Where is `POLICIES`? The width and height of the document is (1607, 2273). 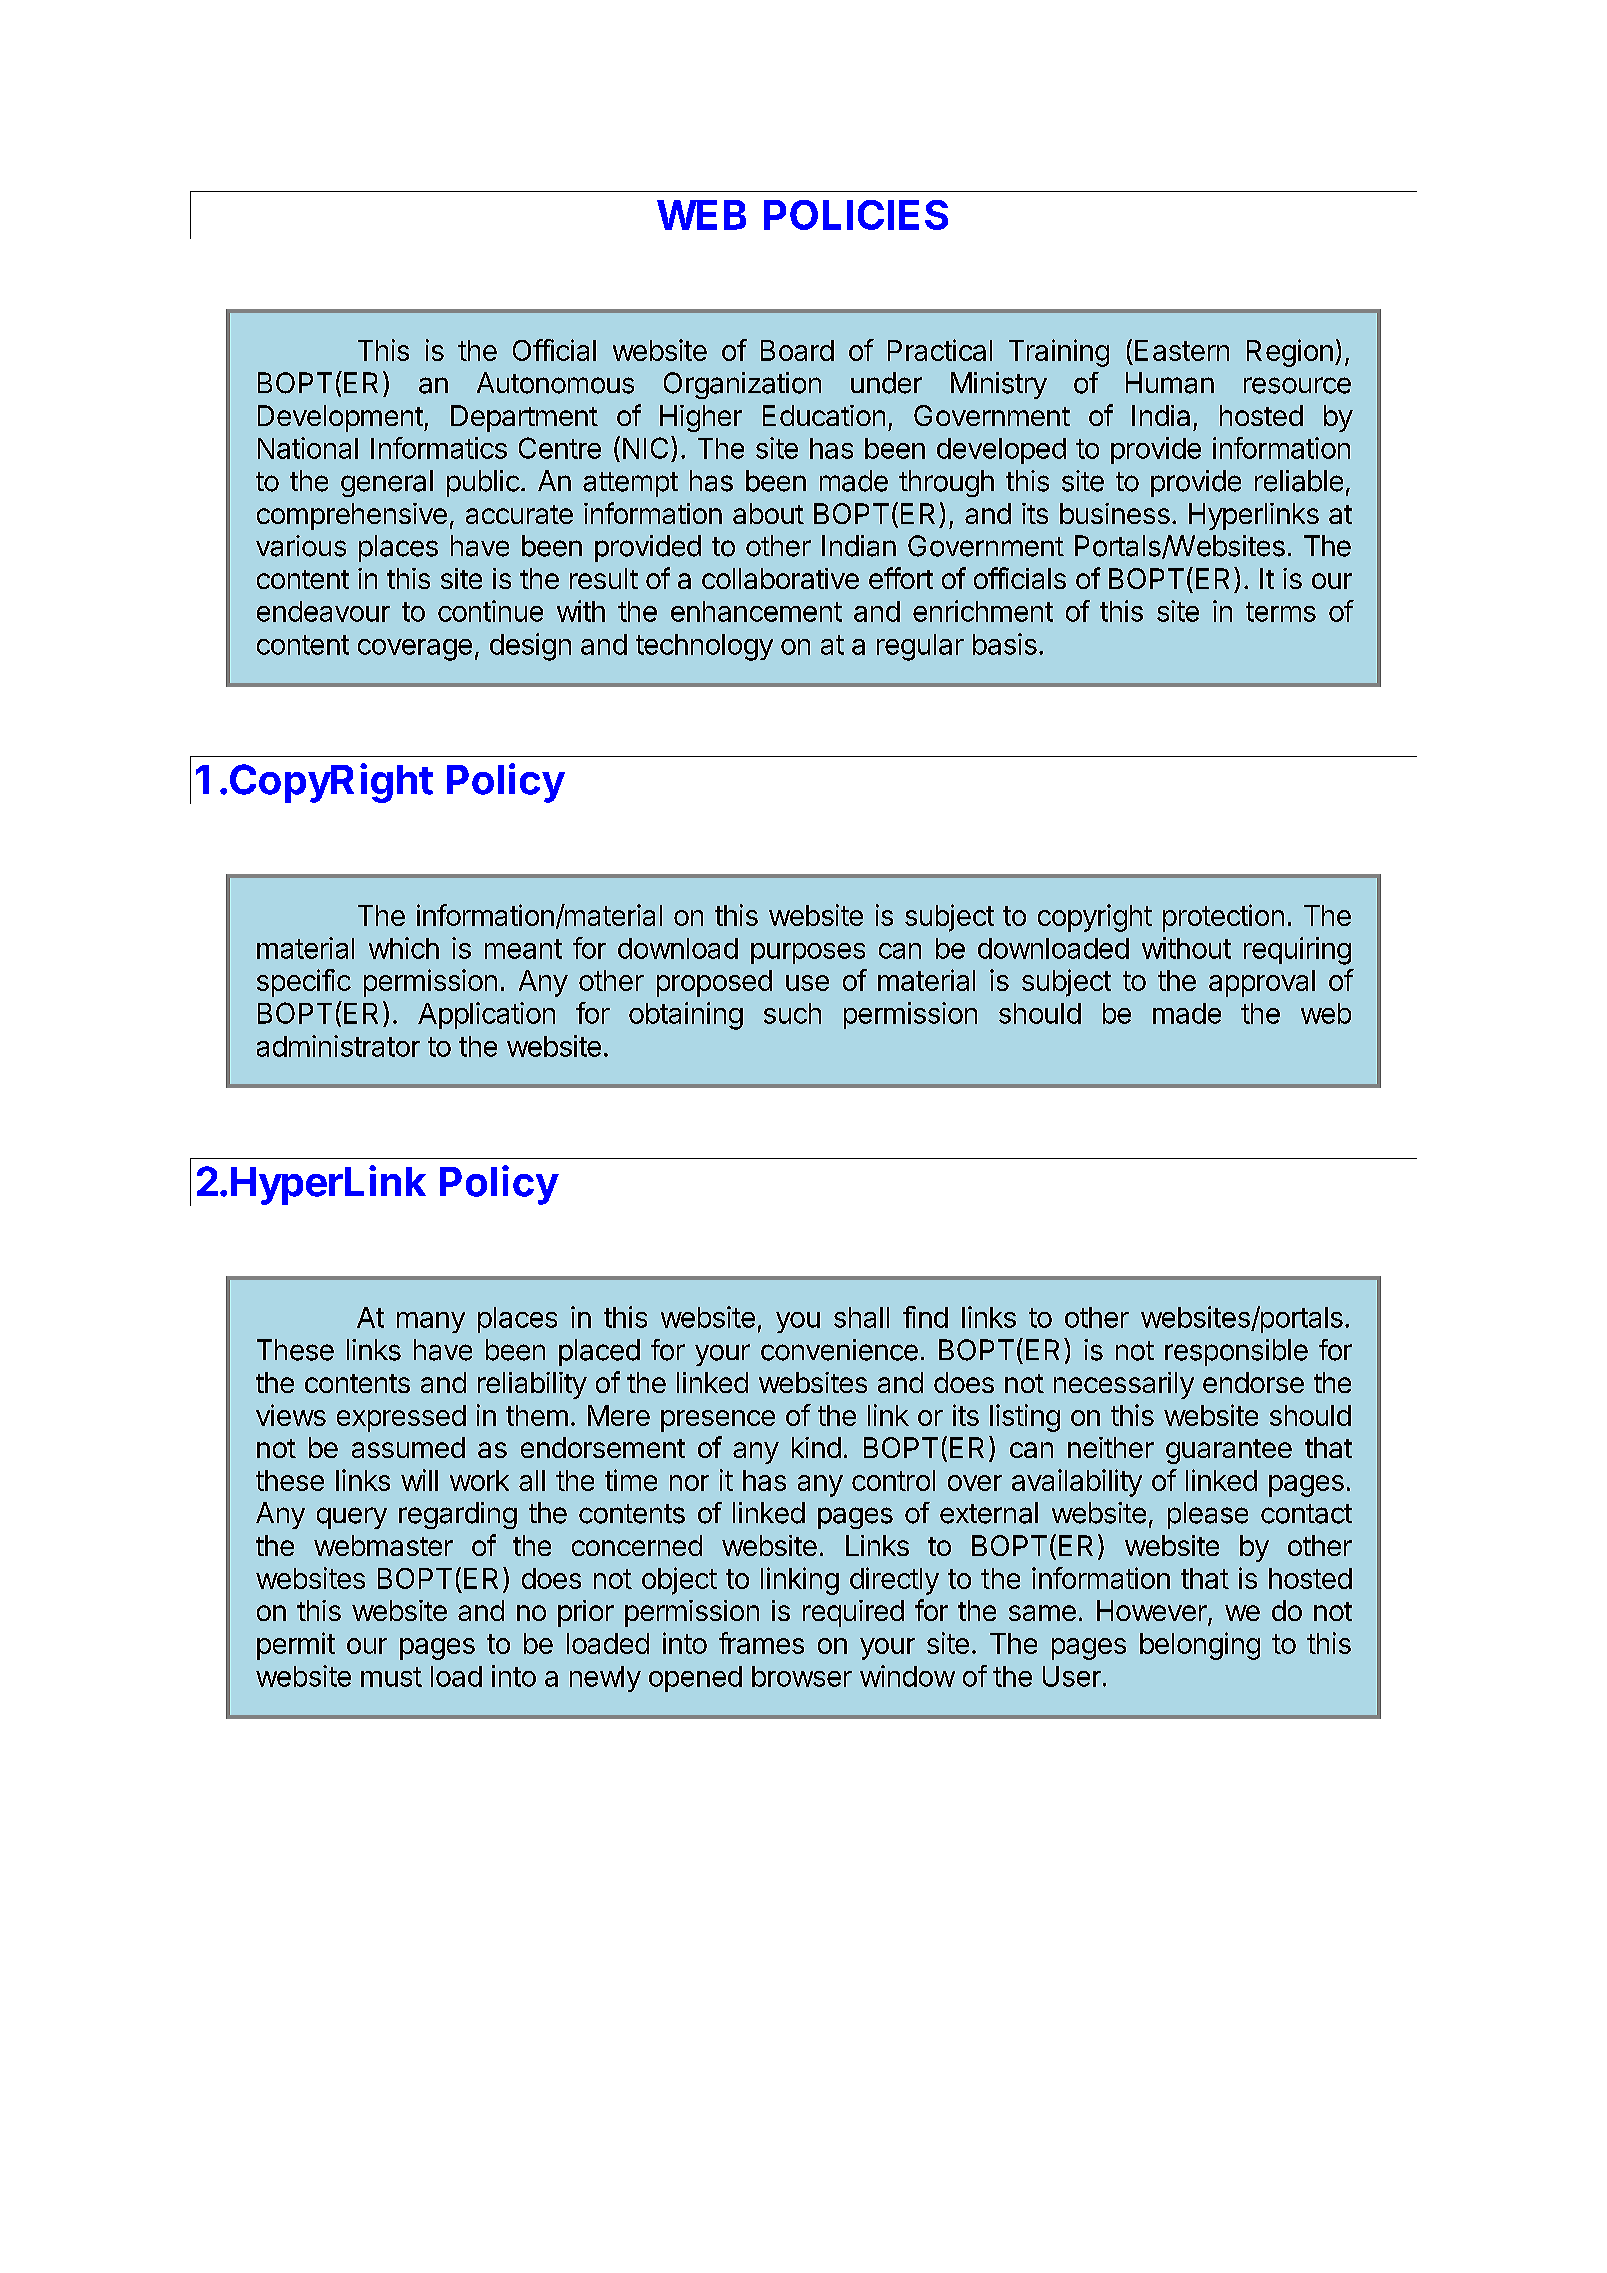
POLICIES is located at coordinates (856, 215).
